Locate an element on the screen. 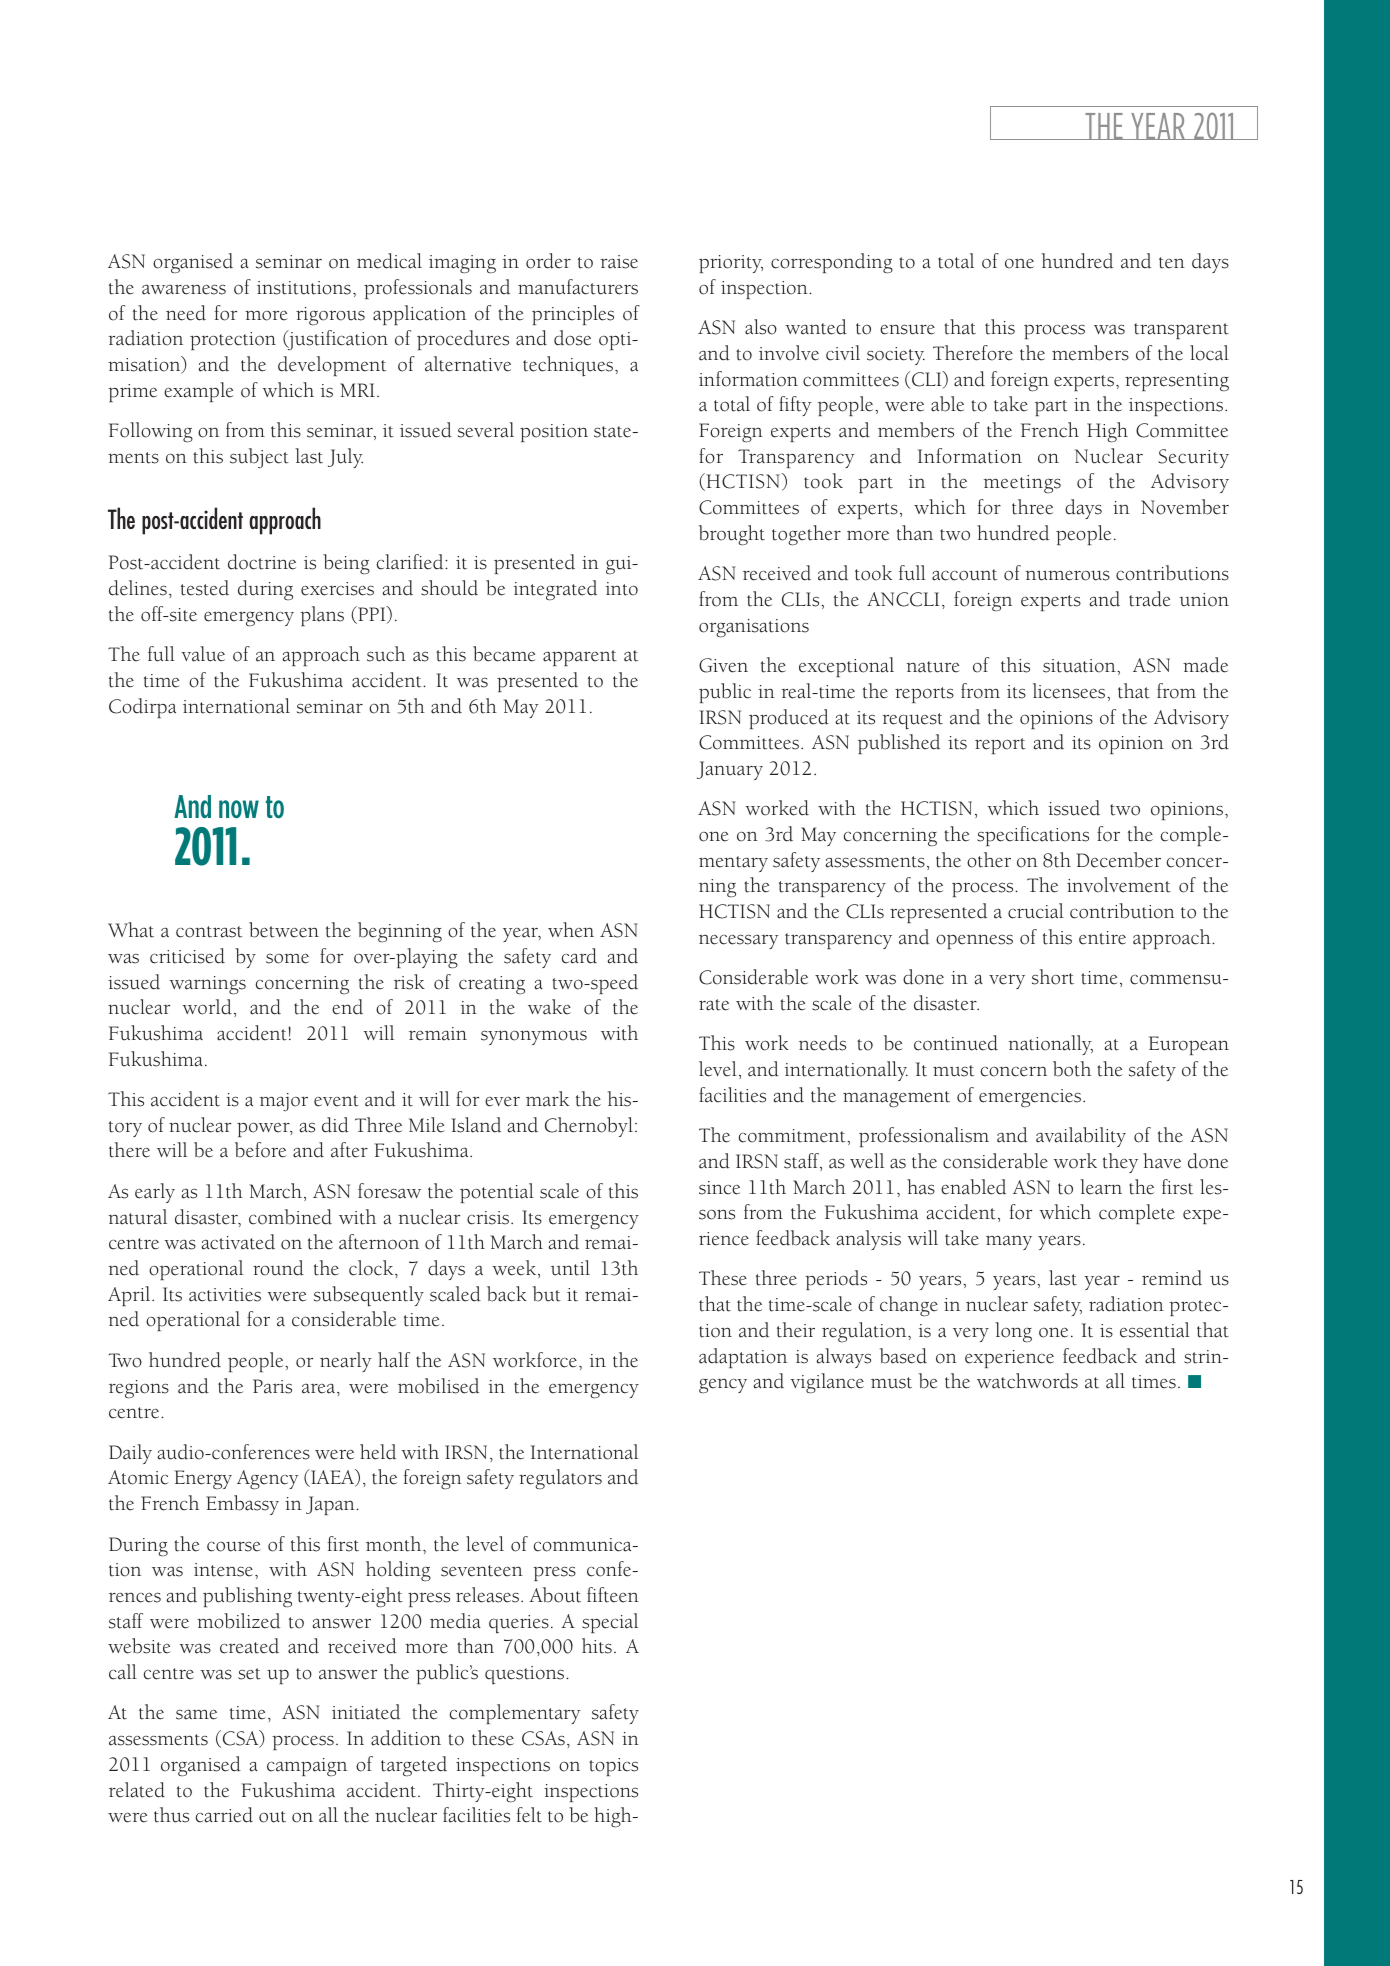 Image resolution: width=1390 pixels, height=1966 pixels. value is located at coordinates (203, 654).
